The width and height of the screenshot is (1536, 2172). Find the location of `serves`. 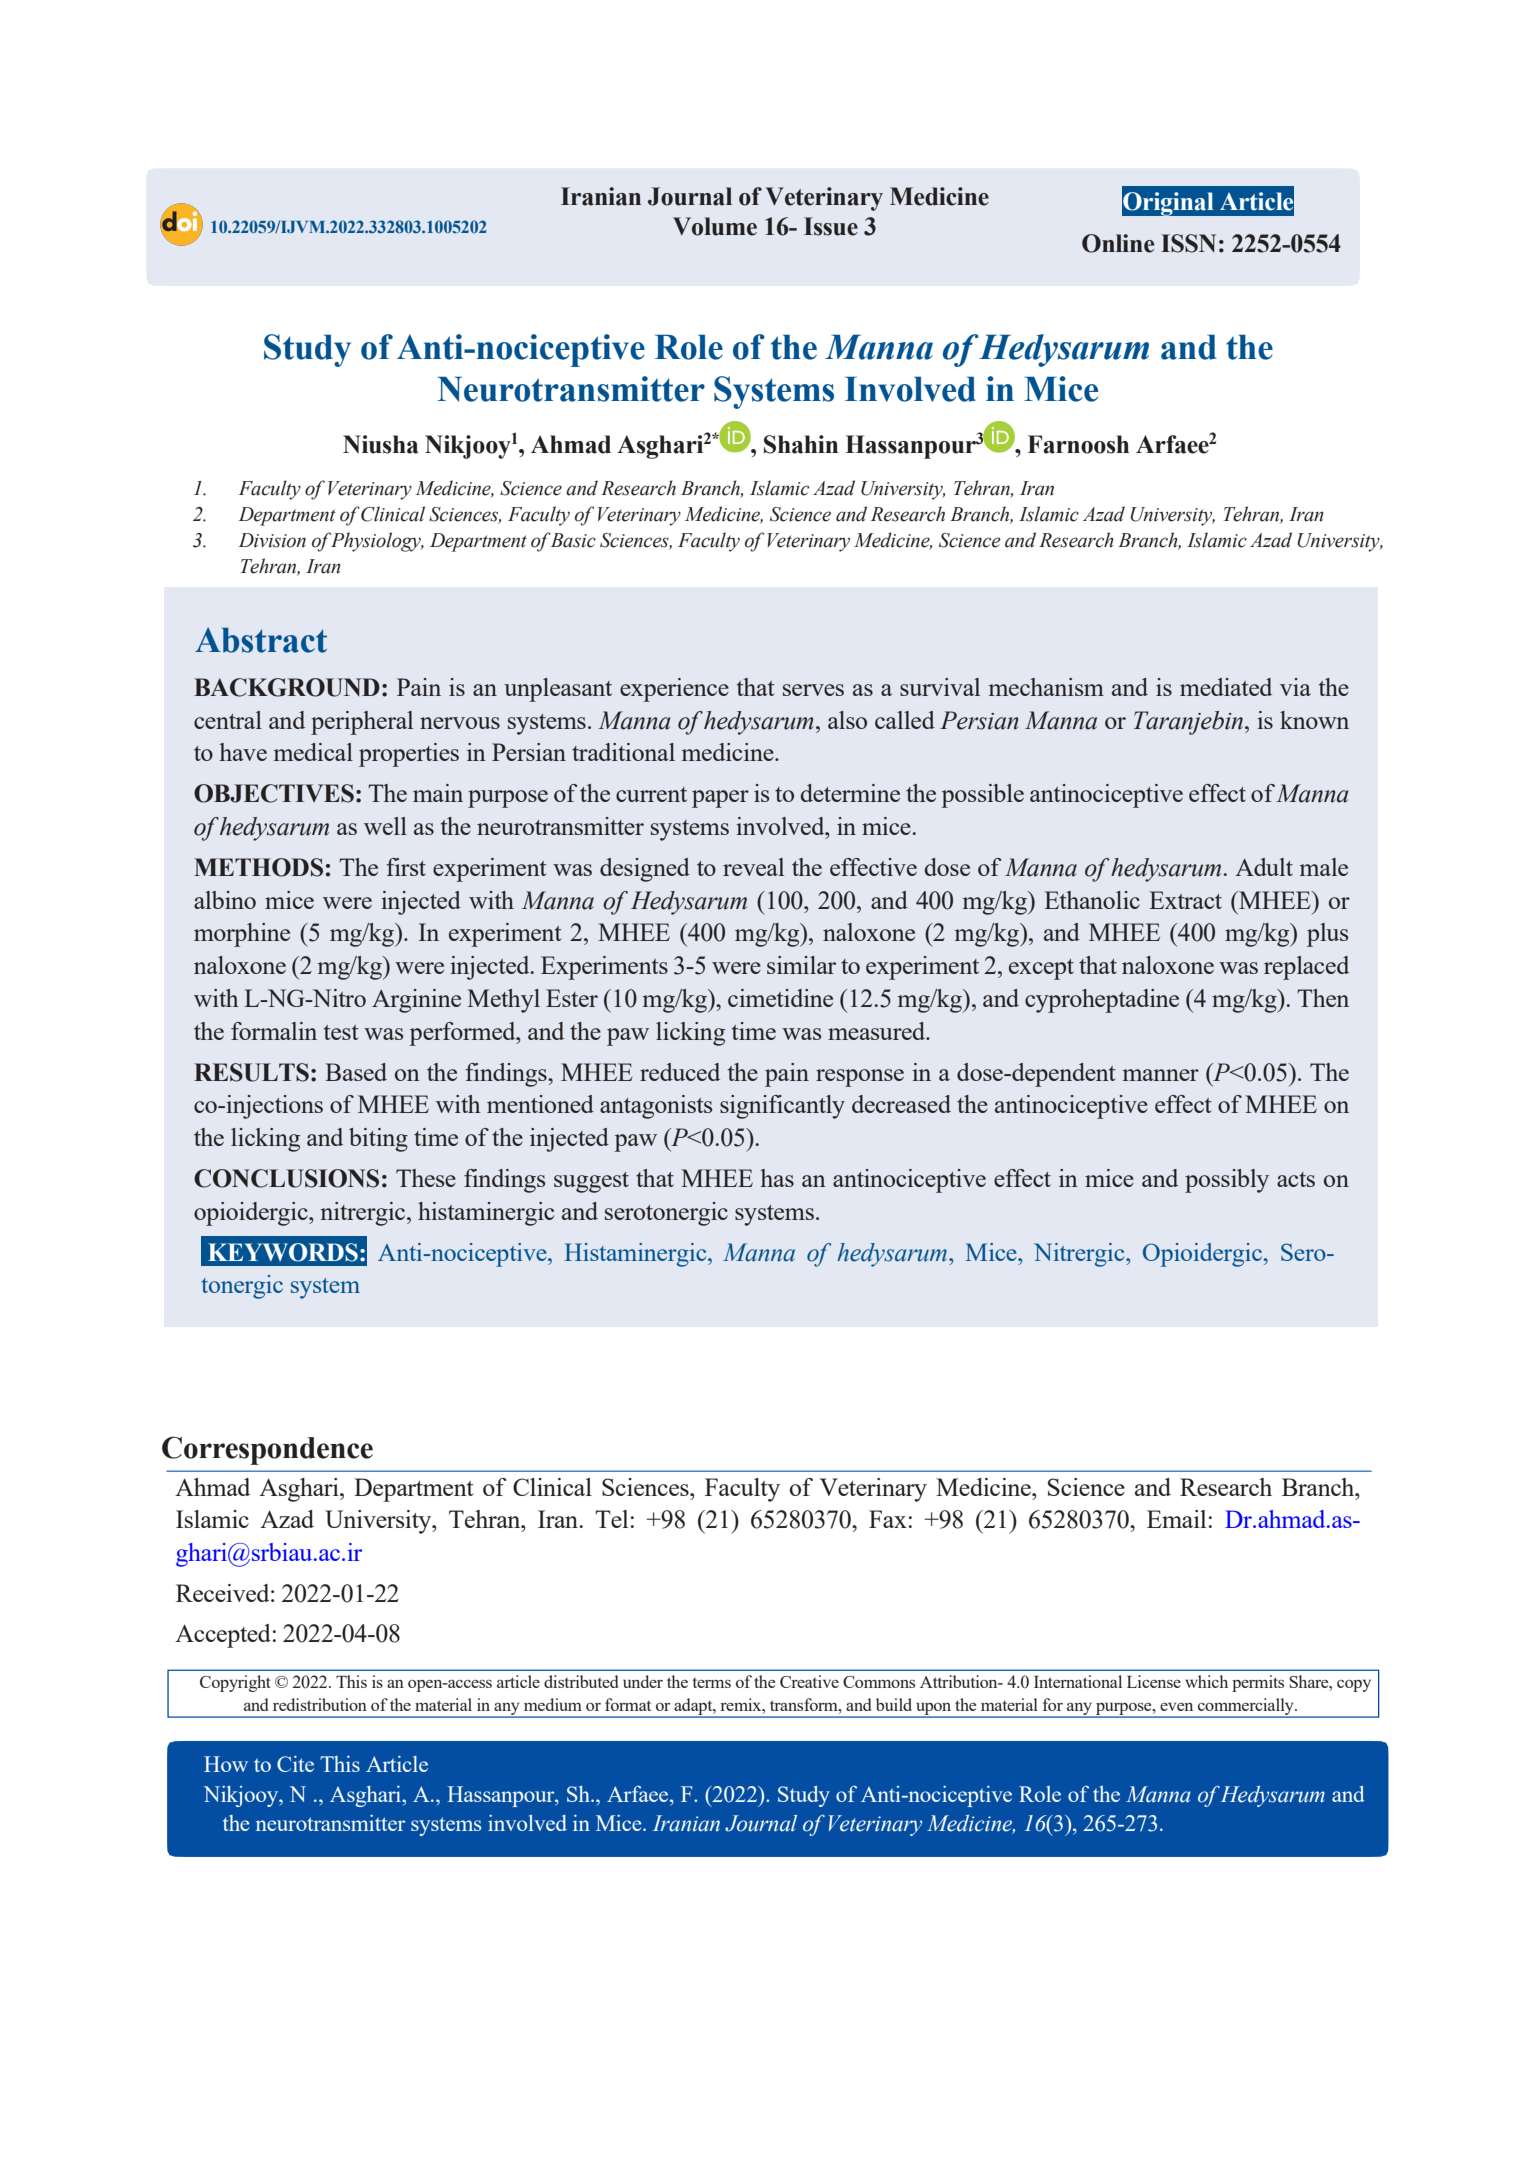

serves is located at coordinates (813, 690).
